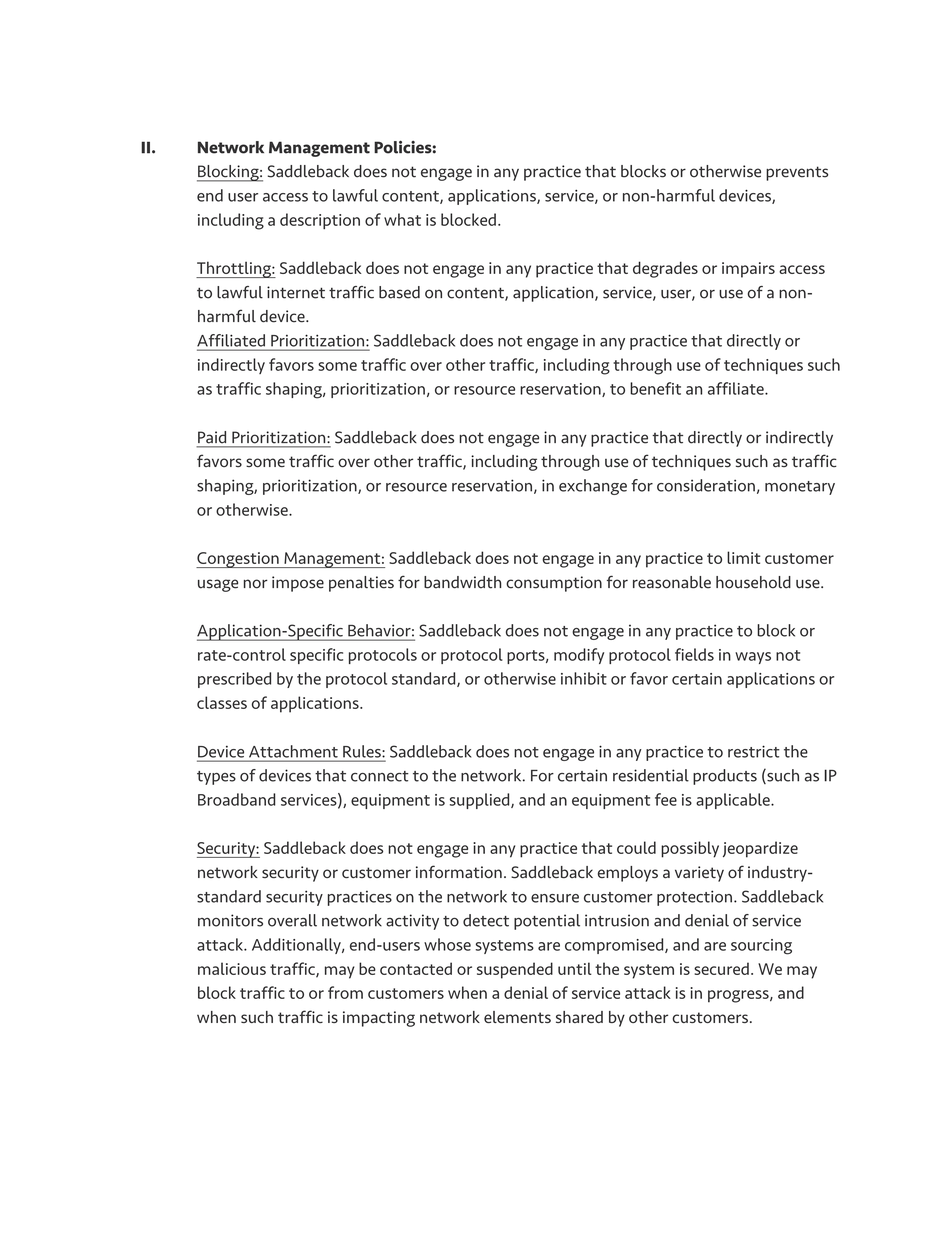 This image has height=1233, width=952. Describe the element at coordinates (721, 968) in the image. I see `secured` at that location.
